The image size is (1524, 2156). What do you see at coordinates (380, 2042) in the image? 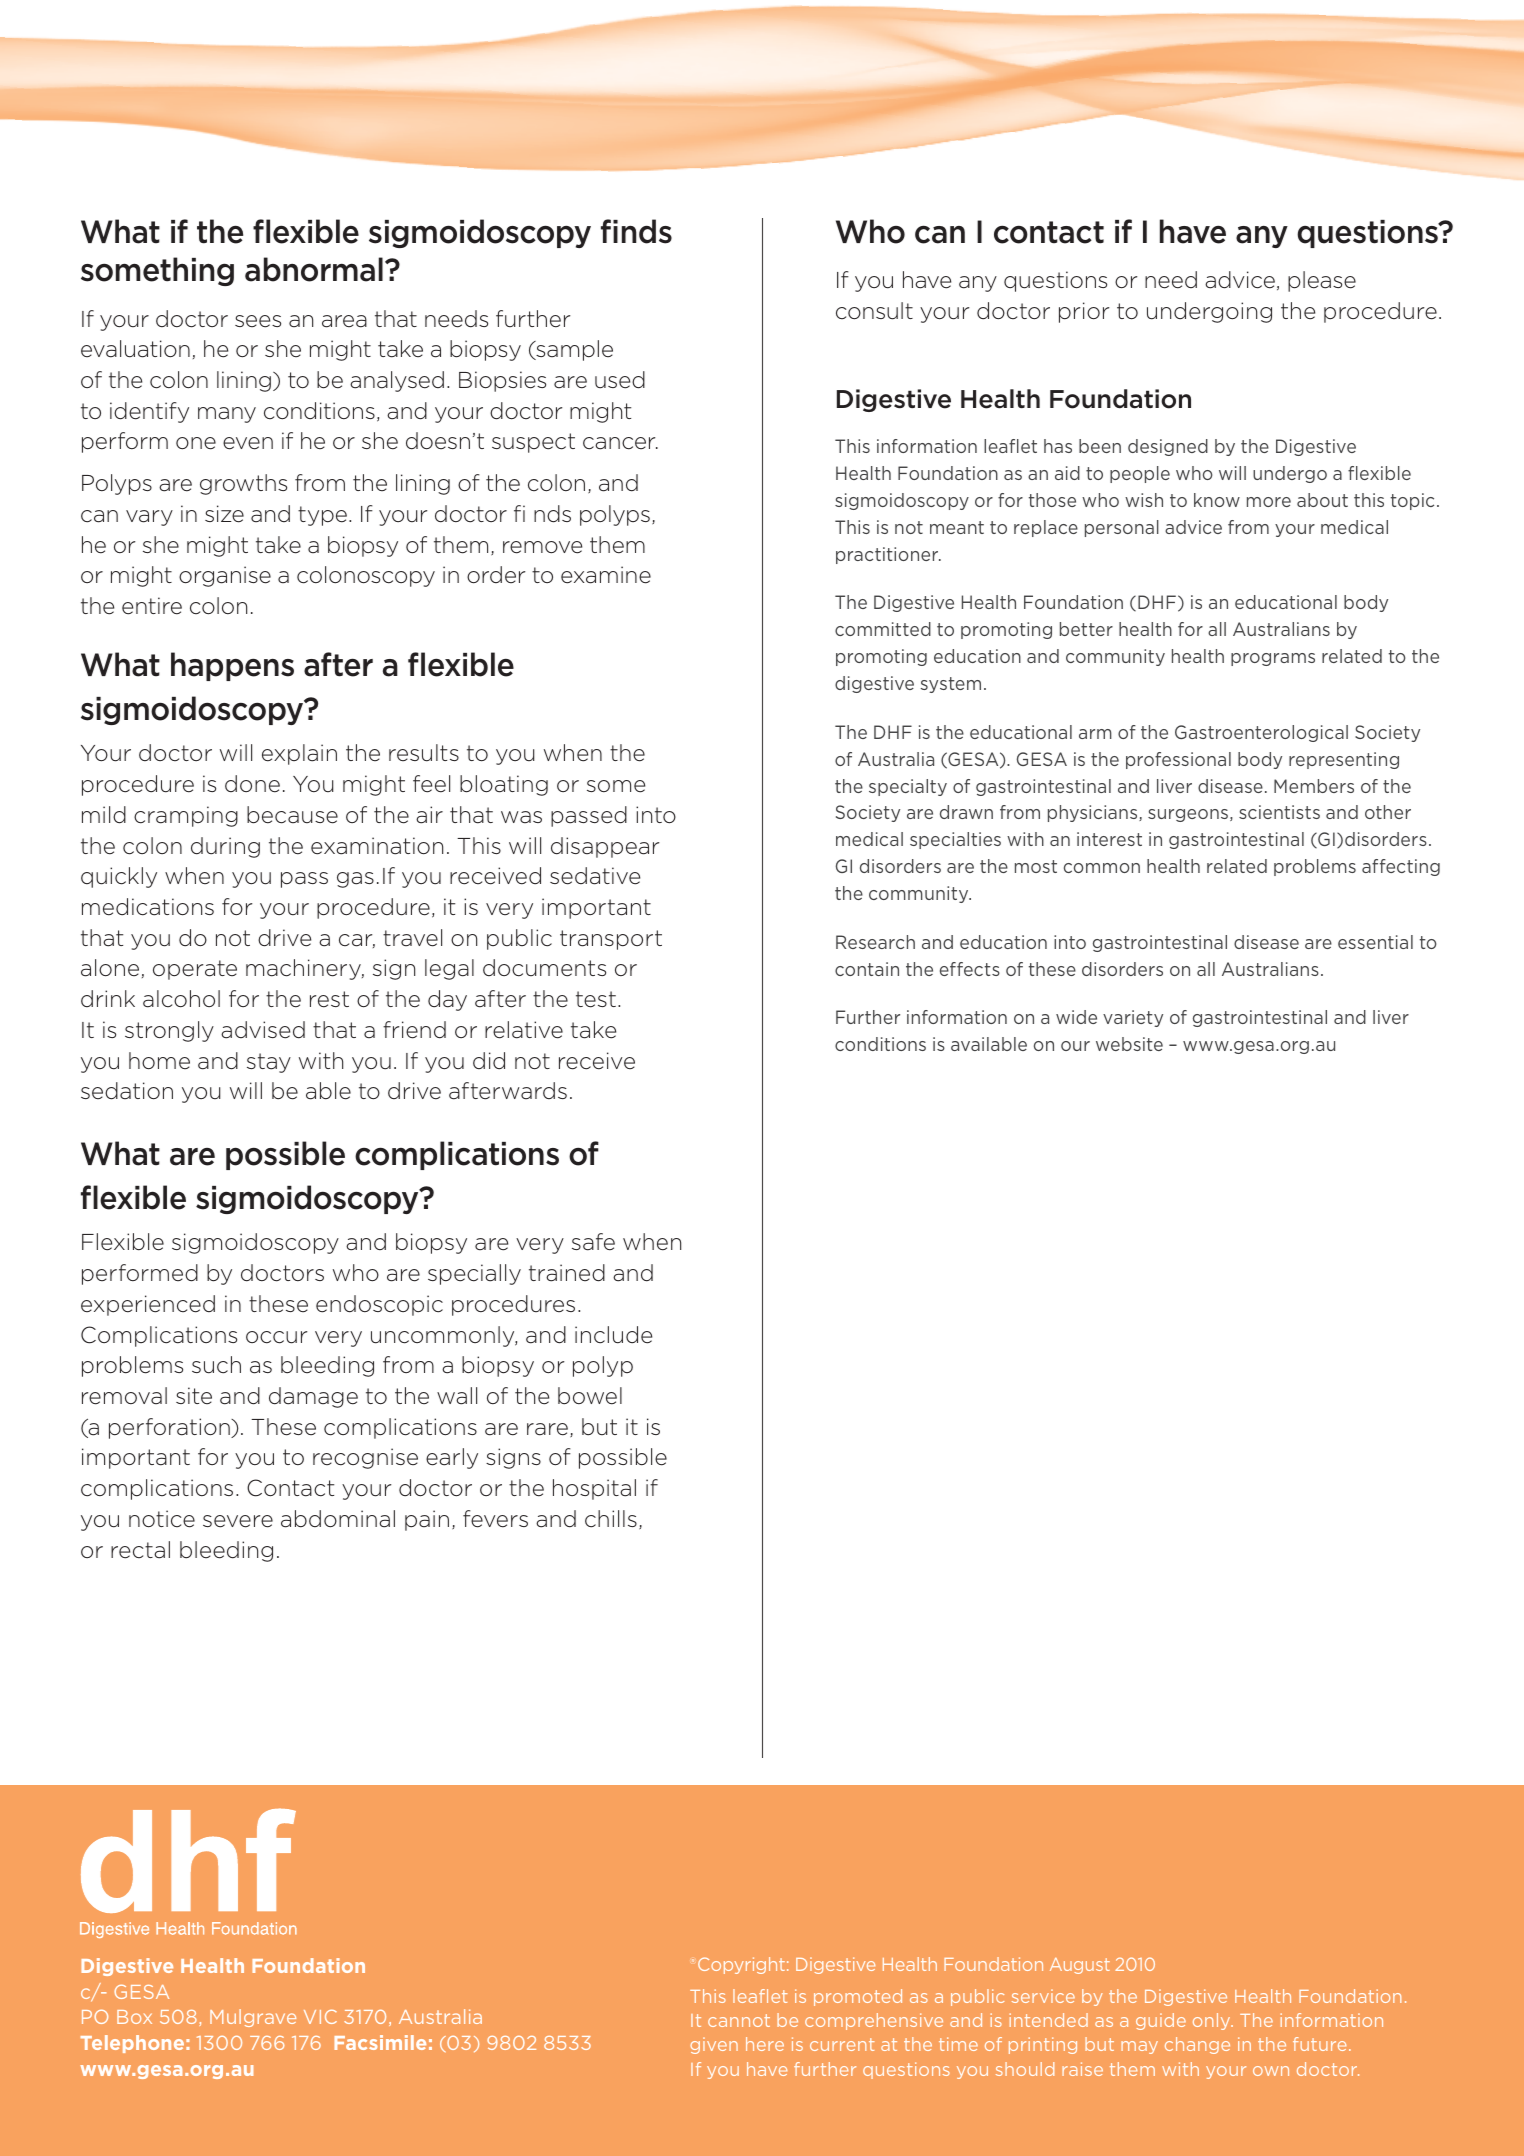
I see `Facsimile` at bounding box center [380, 2042].
